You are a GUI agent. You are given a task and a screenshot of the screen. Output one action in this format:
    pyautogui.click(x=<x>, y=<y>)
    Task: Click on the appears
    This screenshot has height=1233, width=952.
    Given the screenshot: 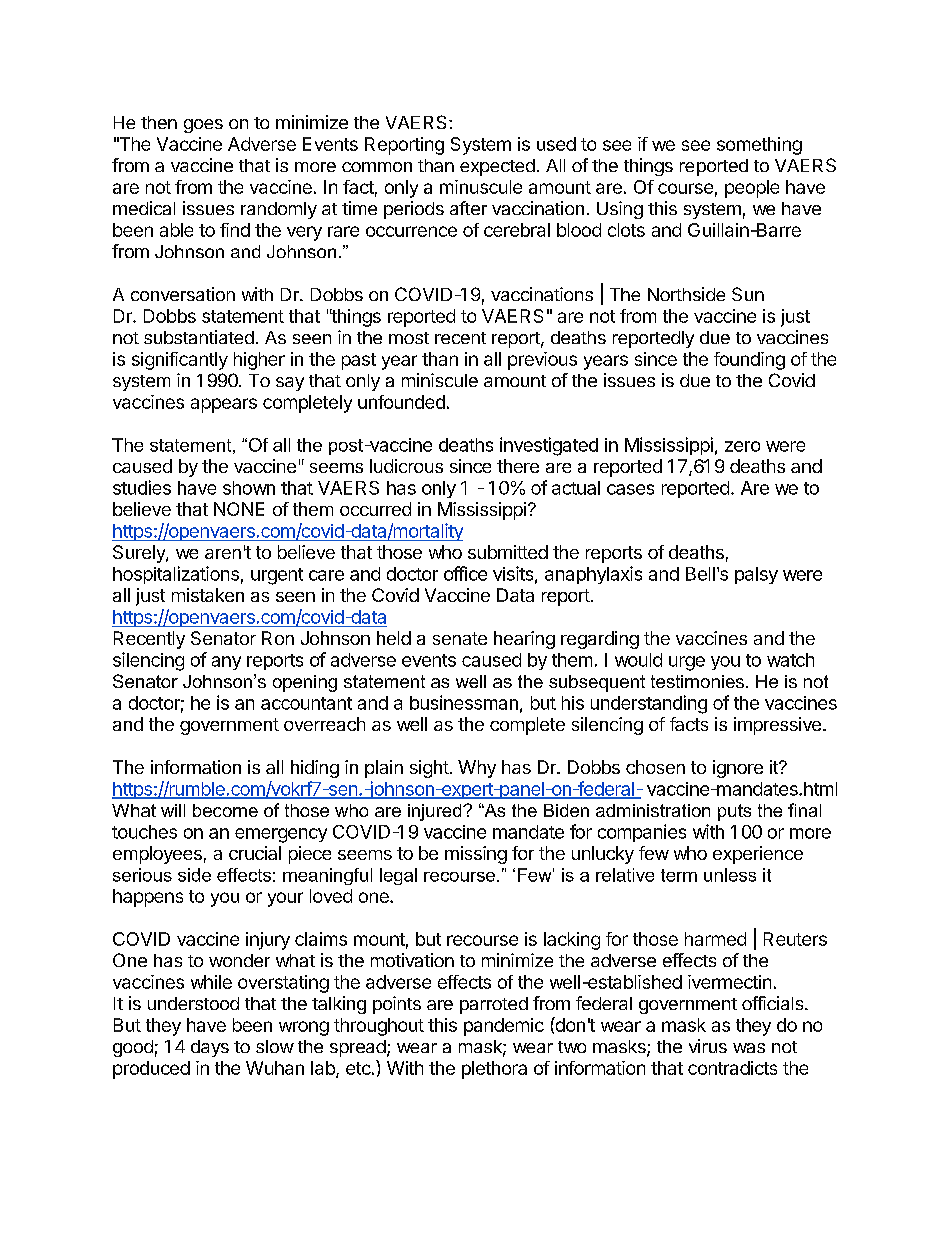 What is the action you would take?
    pyautogui.click(x=224, y=405)
